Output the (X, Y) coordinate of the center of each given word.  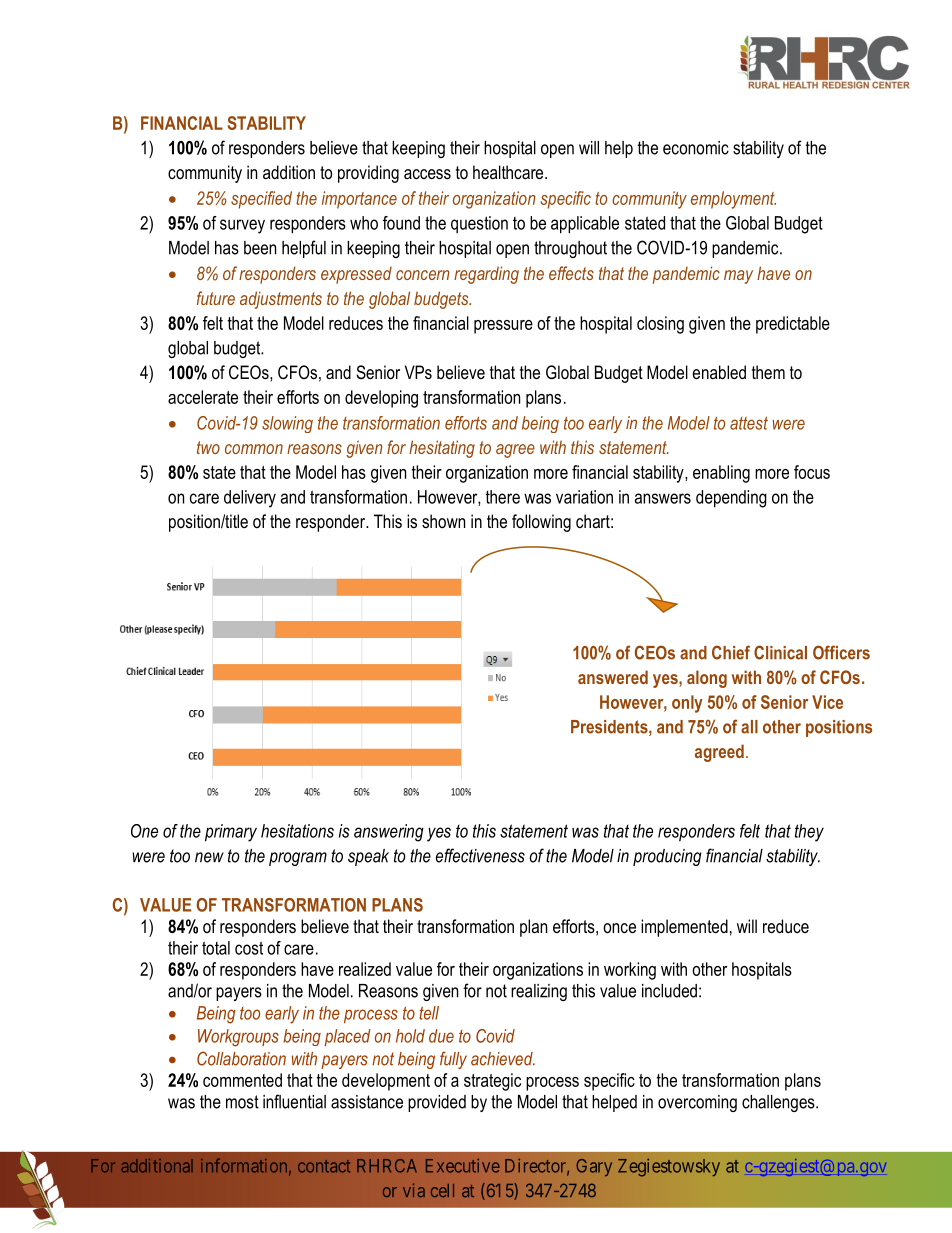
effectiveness (480, 855)
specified (261, 200)
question (479, 225)
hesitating (442, 449)
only (687, 704)
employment (733, 200)
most (242, 1102)
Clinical (780, 652)
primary (231, 833)
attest (749, 423)
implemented (684, 928)
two (208, 447)
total (216, 948)
